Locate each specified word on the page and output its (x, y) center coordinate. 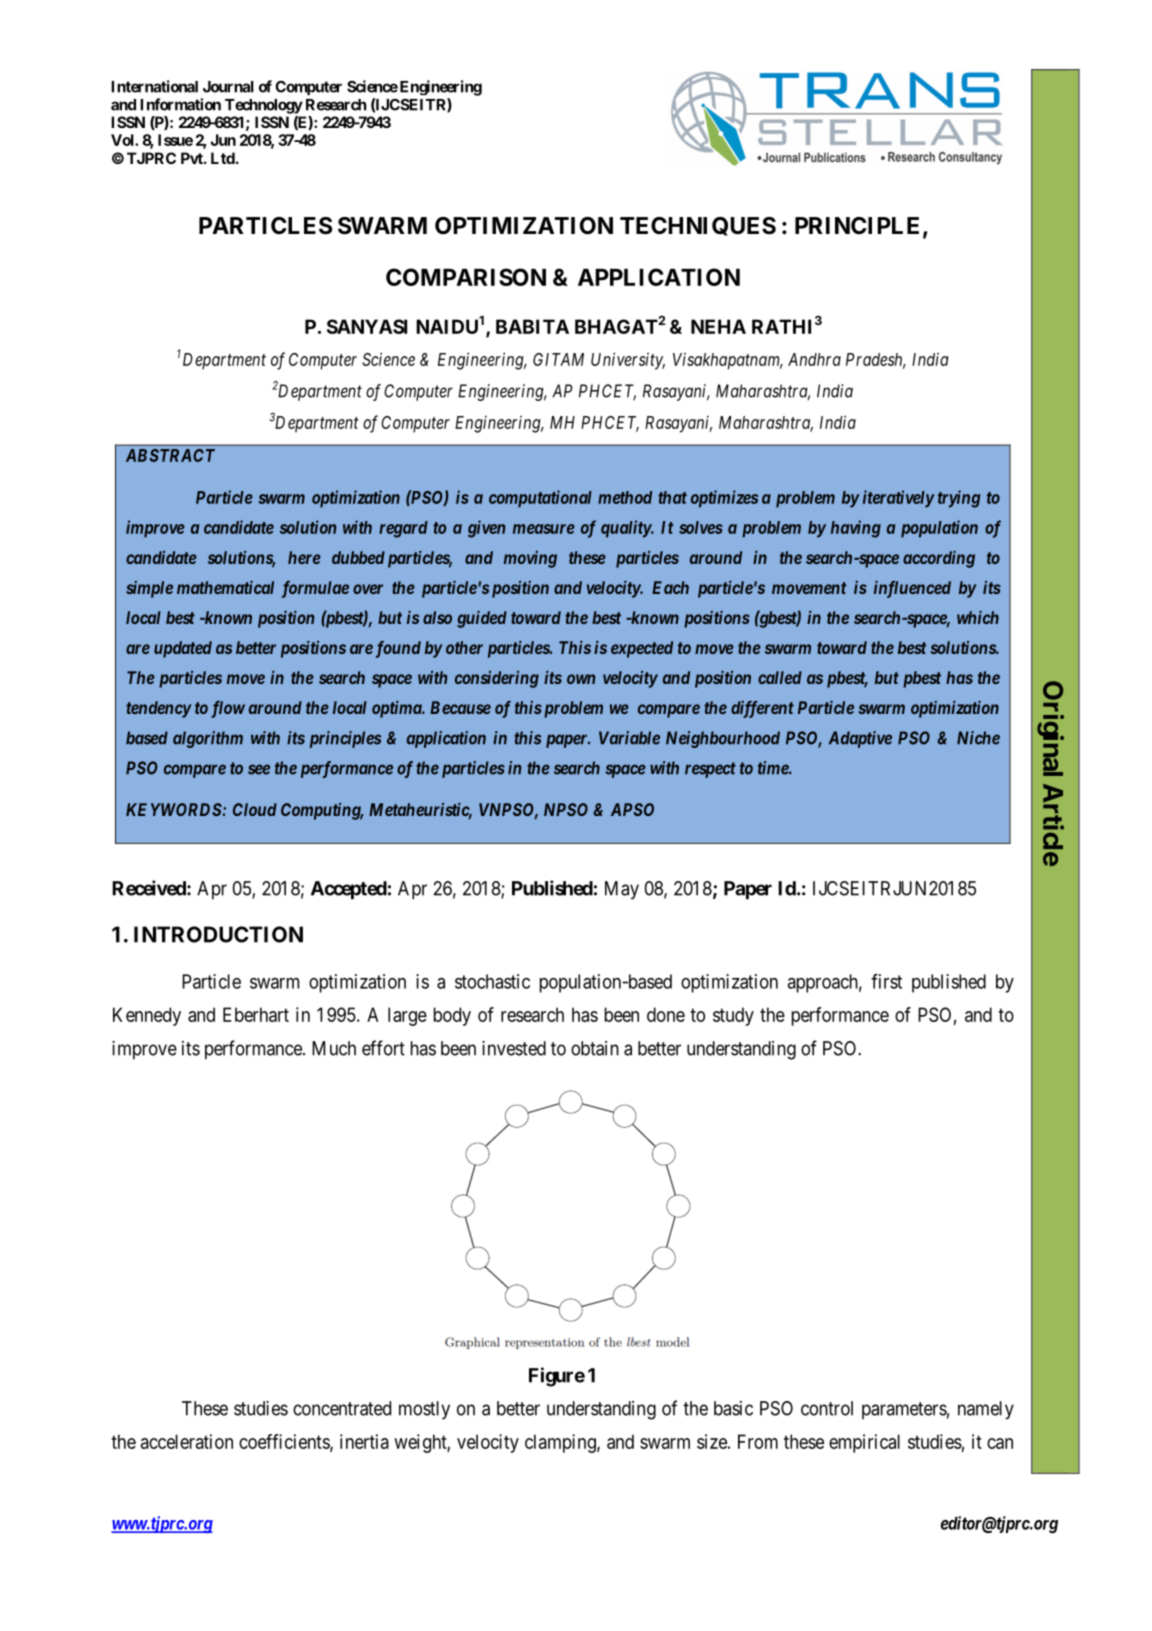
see (259, 769)
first (886, 981)
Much (334, 1048)
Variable (629, 738)
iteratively (898, 499)
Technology (264, 106)
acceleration (187, 1441)
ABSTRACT (170, 455)
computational (540, 499)
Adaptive (860, 739)
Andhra (814, 359)
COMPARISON (466, 277)
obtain (595, 1048)
